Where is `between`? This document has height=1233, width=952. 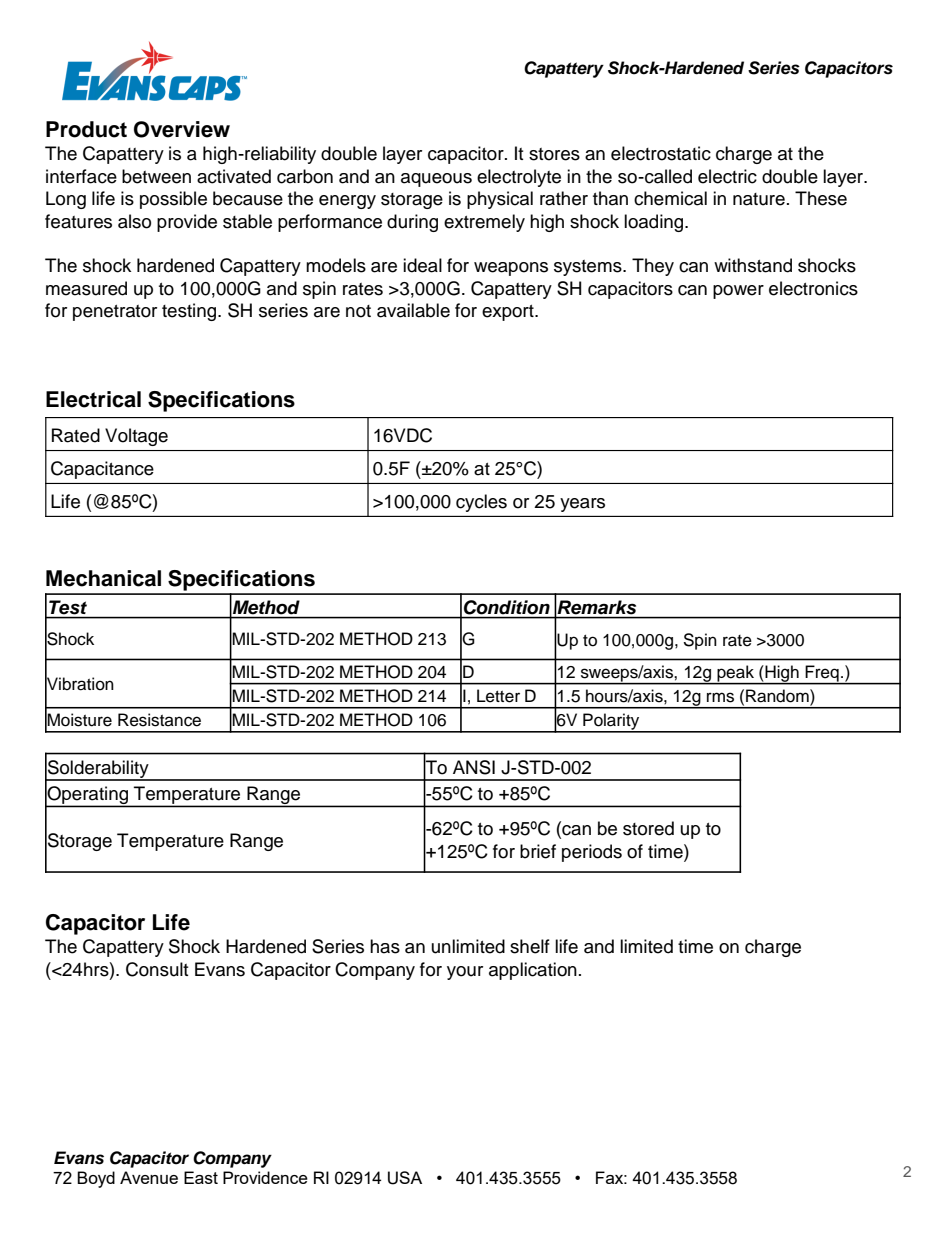 between is located at coordinates (156, 176).
